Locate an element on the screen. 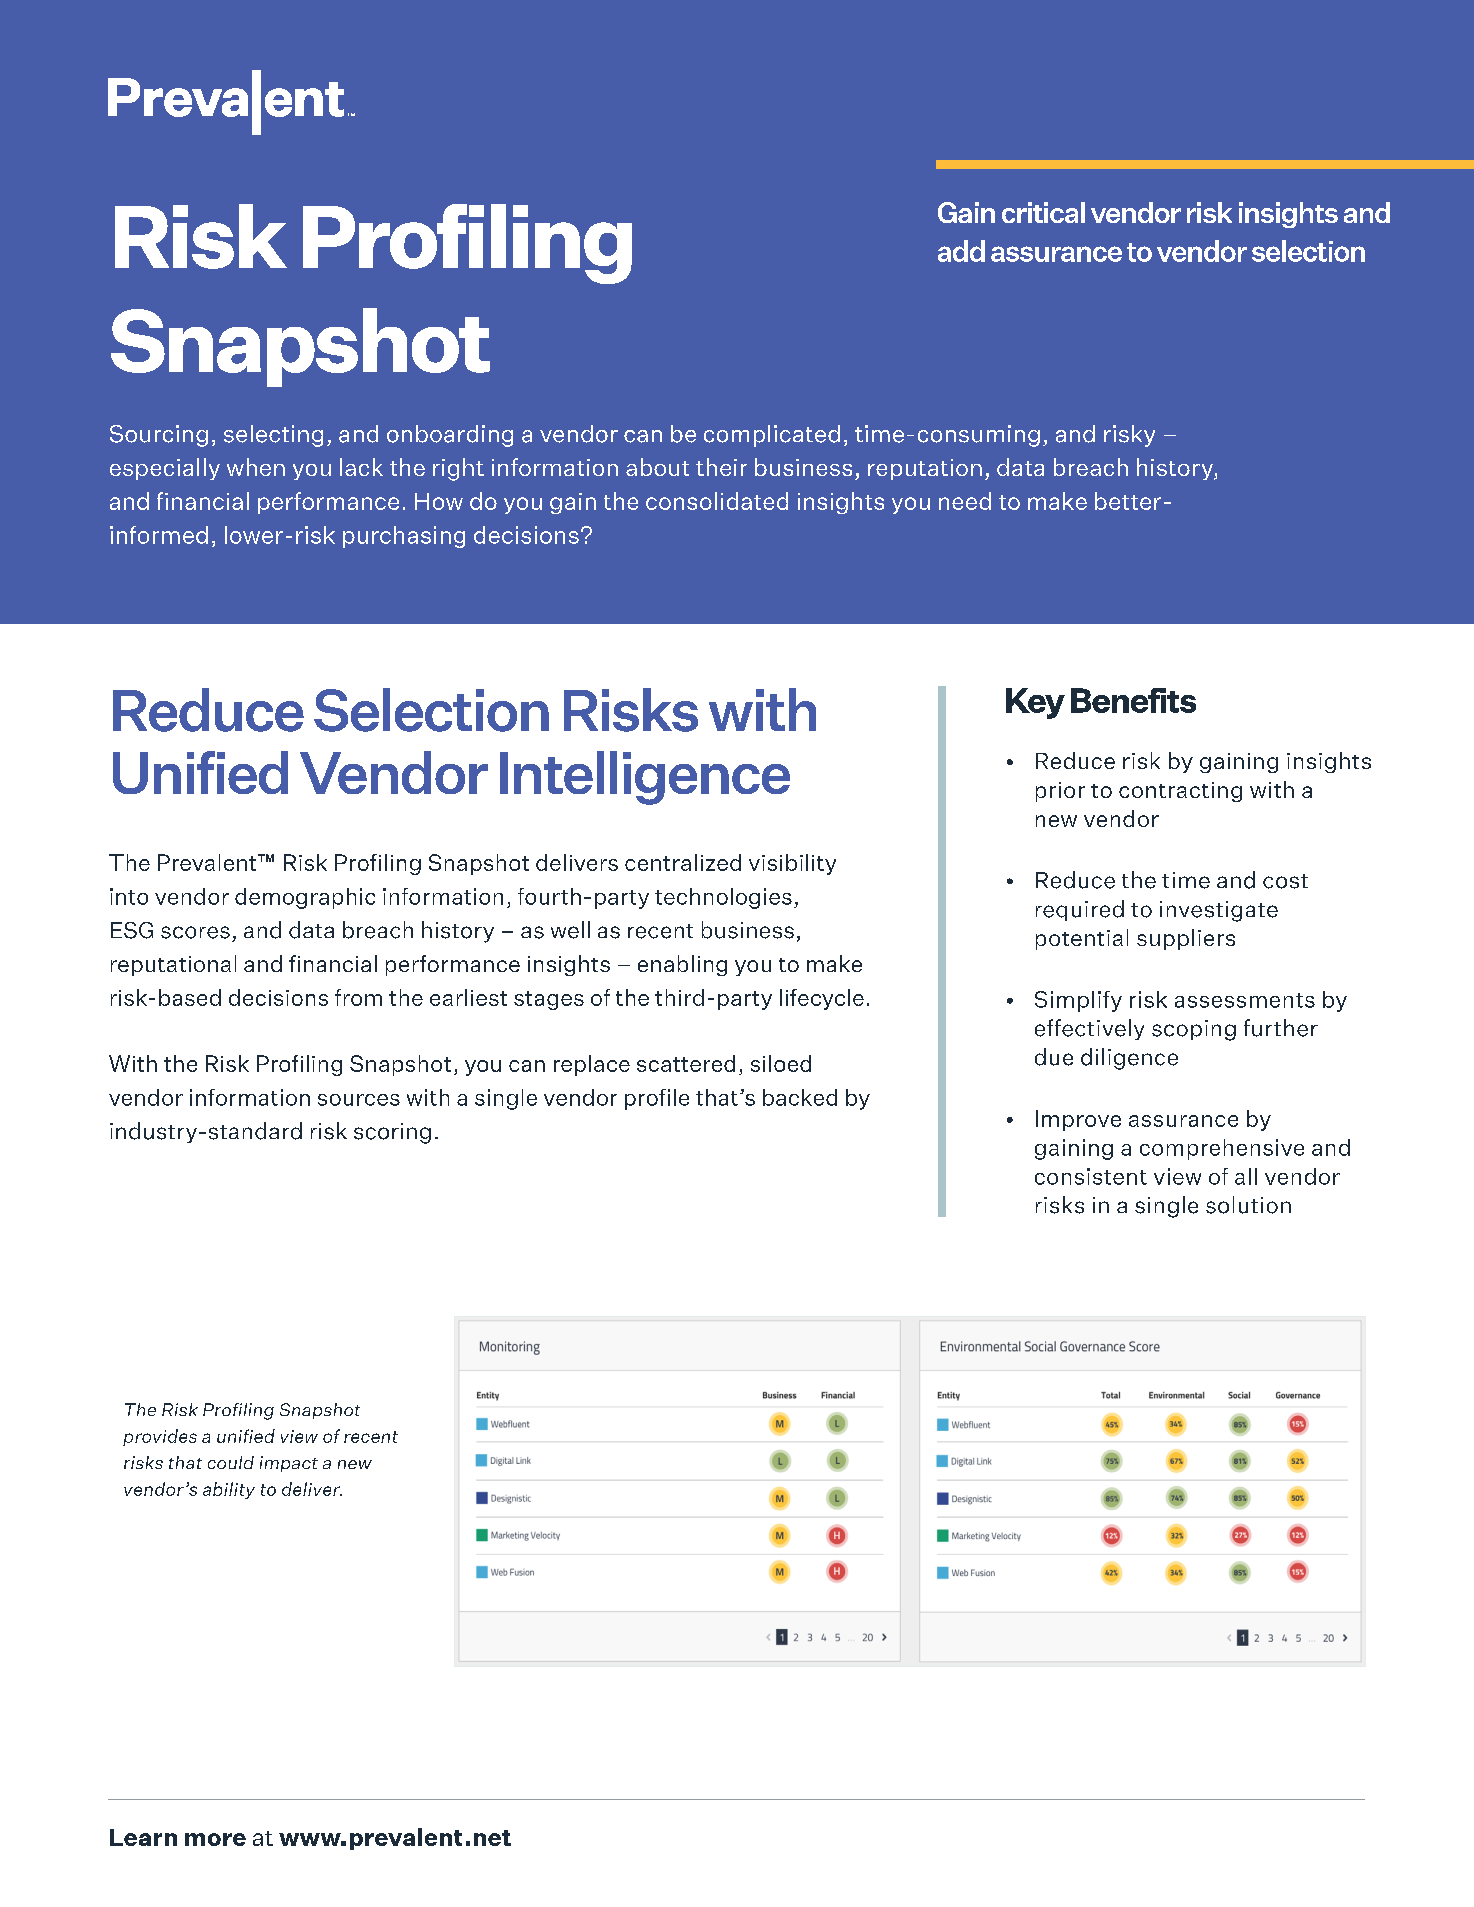 The width and height of the screenshot is (1474, 1907). Intelligence is located at coordinates (645, 778).
